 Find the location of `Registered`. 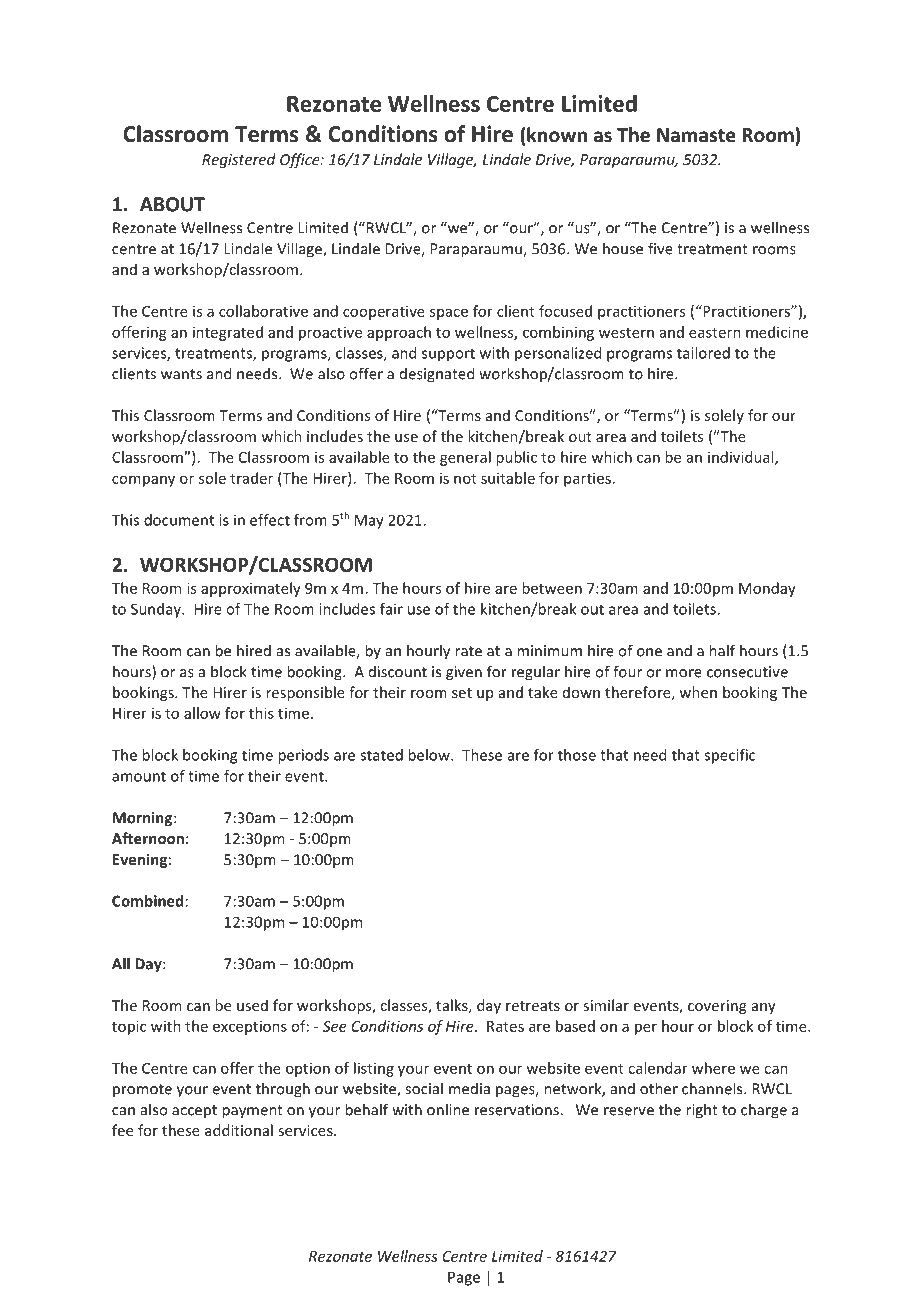

Registered is located at coordinates (239, 160).
